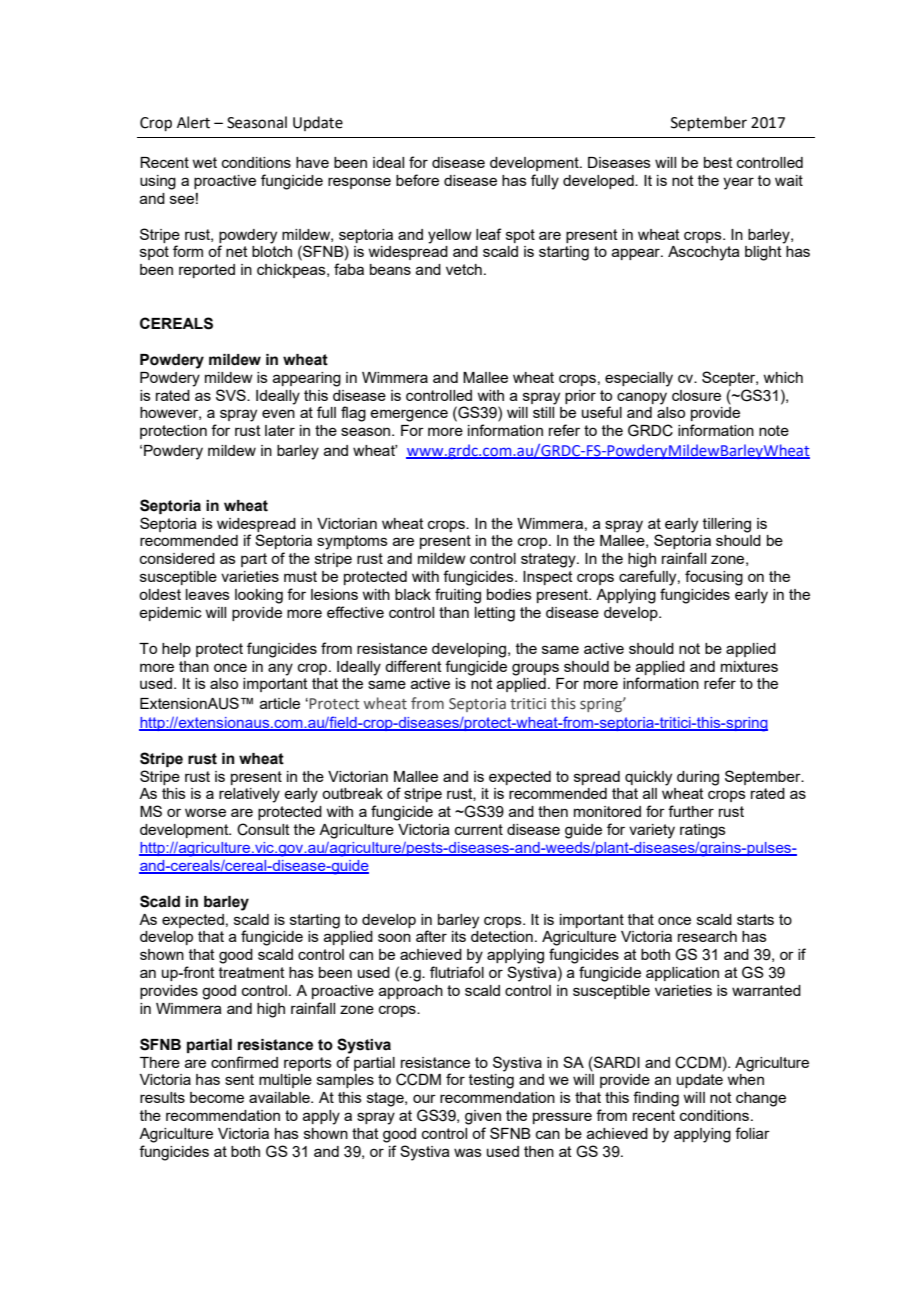  I want to click on emergence, so click(409, 415).
